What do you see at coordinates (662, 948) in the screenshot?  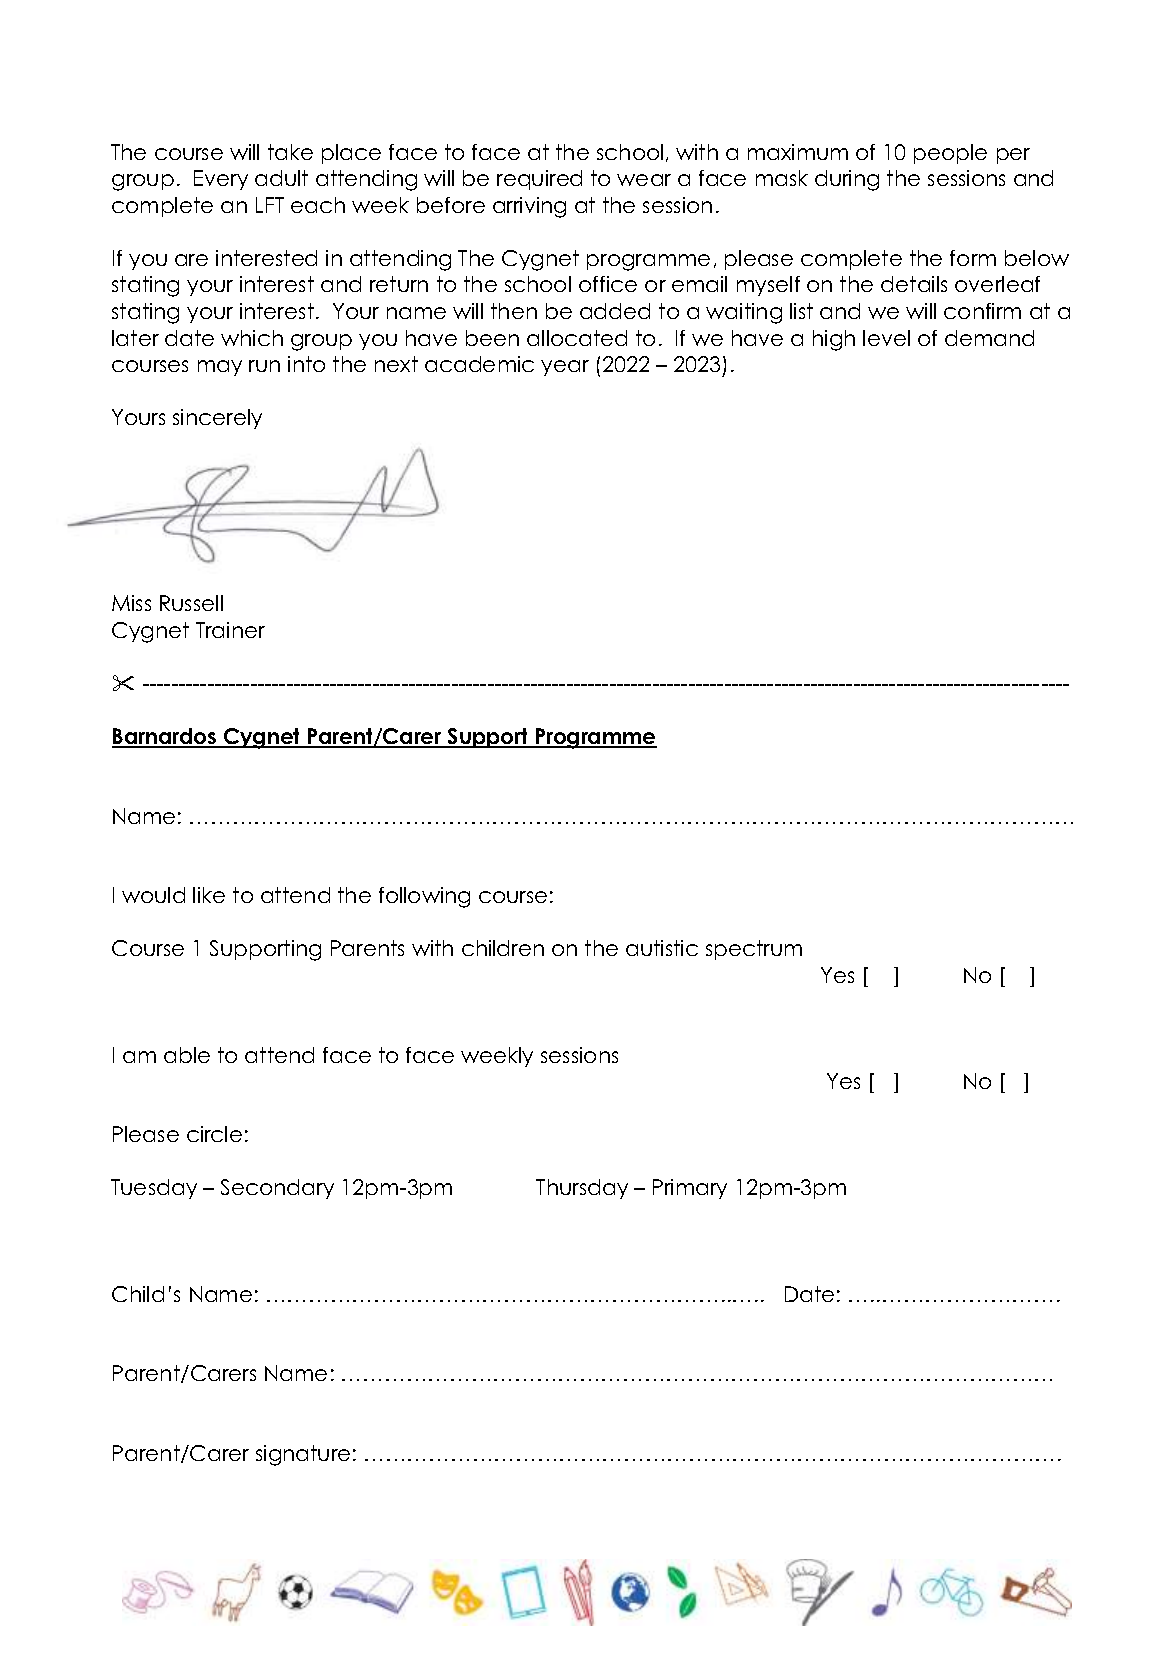 I see `autistic` at bounding box center [662, 948].
